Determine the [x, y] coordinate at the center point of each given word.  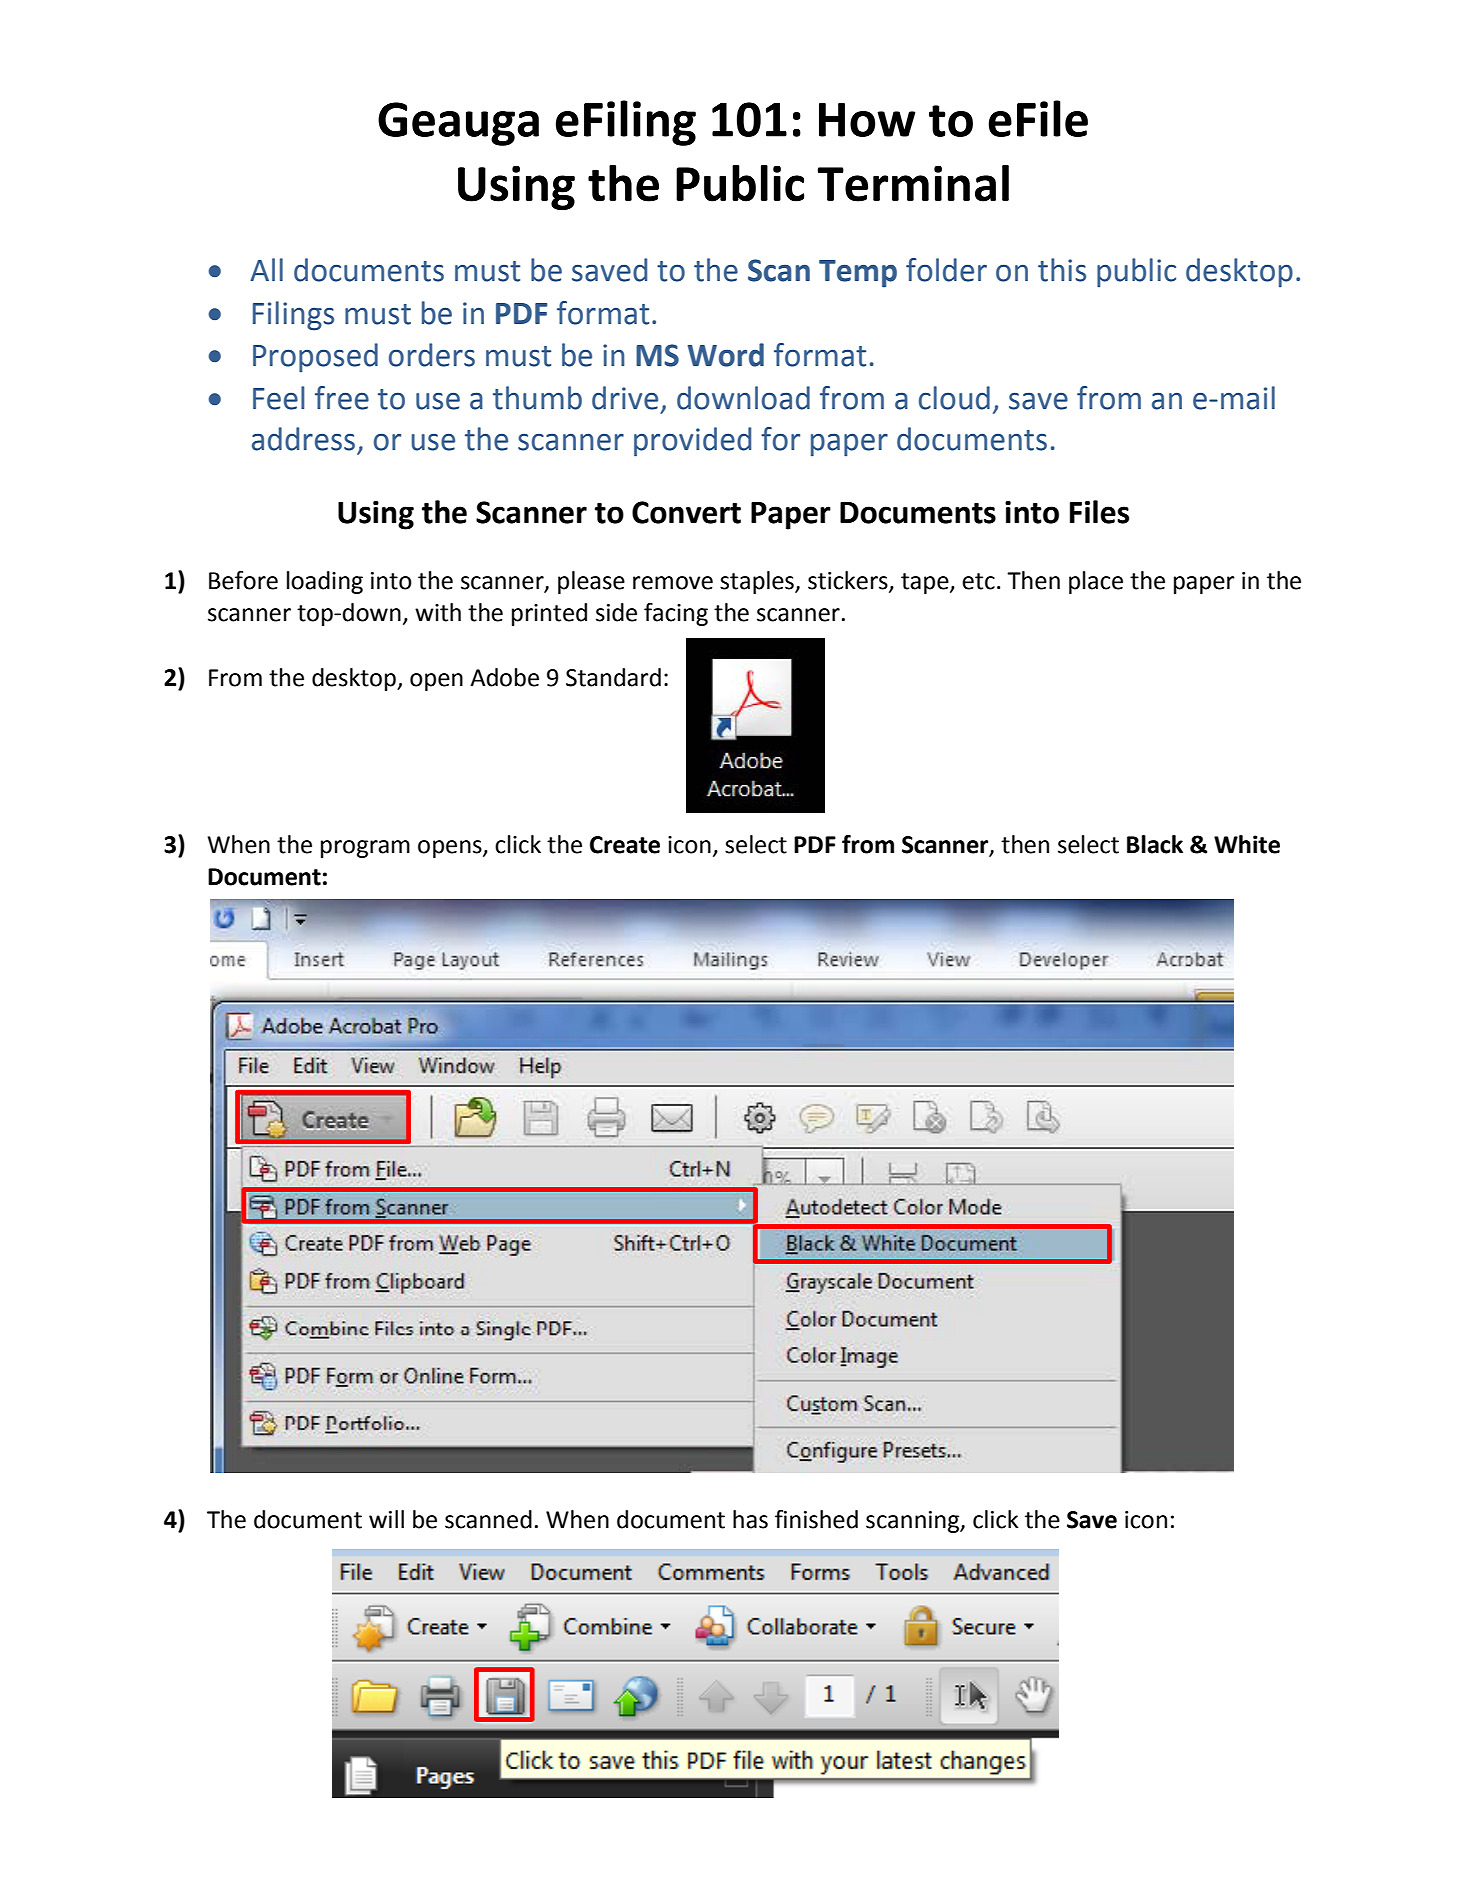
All [266, 269]
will [386, 1519]
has [750, 1519]
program [365, 849]
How [867, 120]
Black [1155, 844]
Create [625, 845]
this [1062, 270]
